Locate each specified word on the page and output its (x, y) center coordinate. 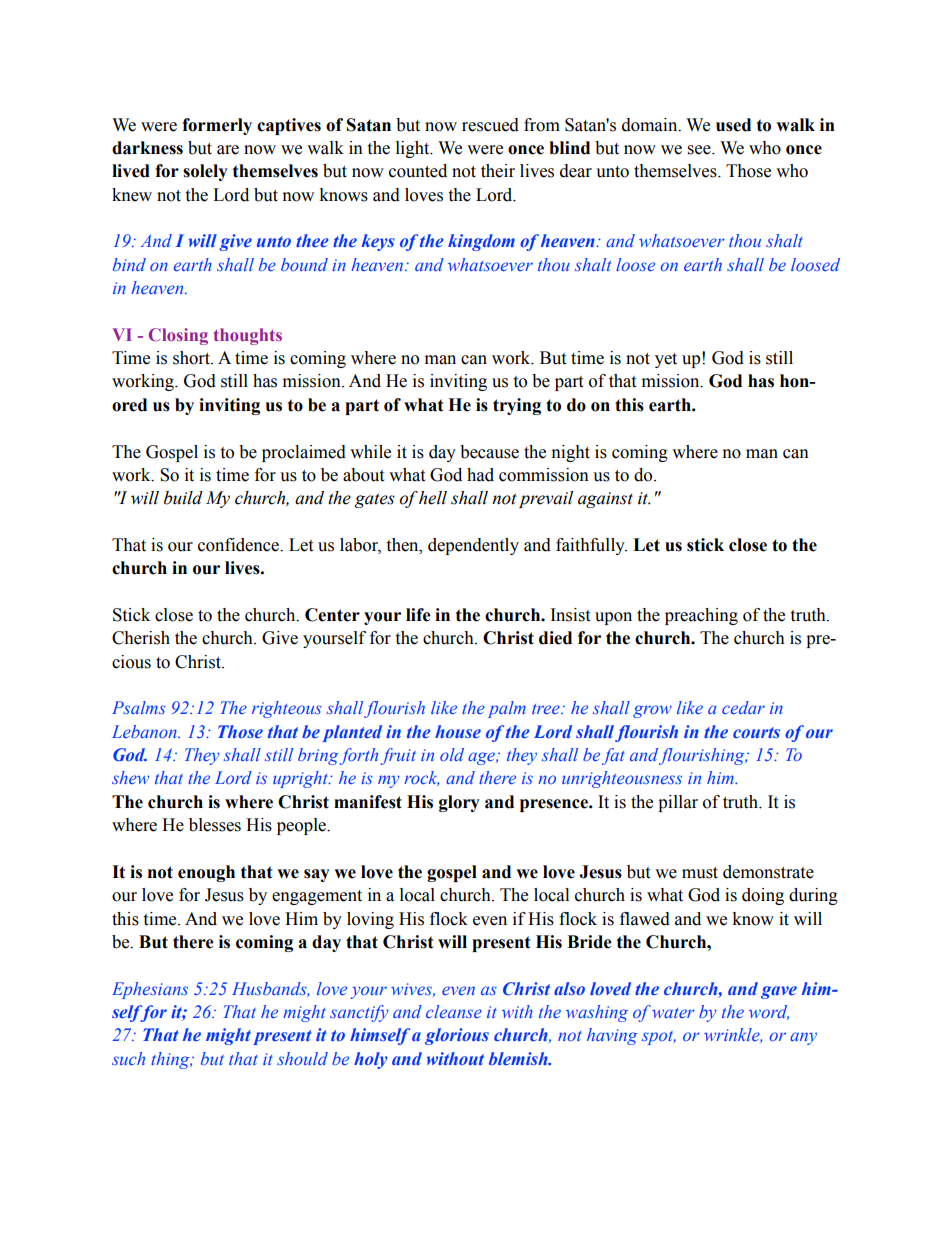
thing (171, 1060)
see (700, 150)
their (498, 171)
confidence (239, 545)
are (228, 150)
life (418, 615)
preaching (701, 616)
